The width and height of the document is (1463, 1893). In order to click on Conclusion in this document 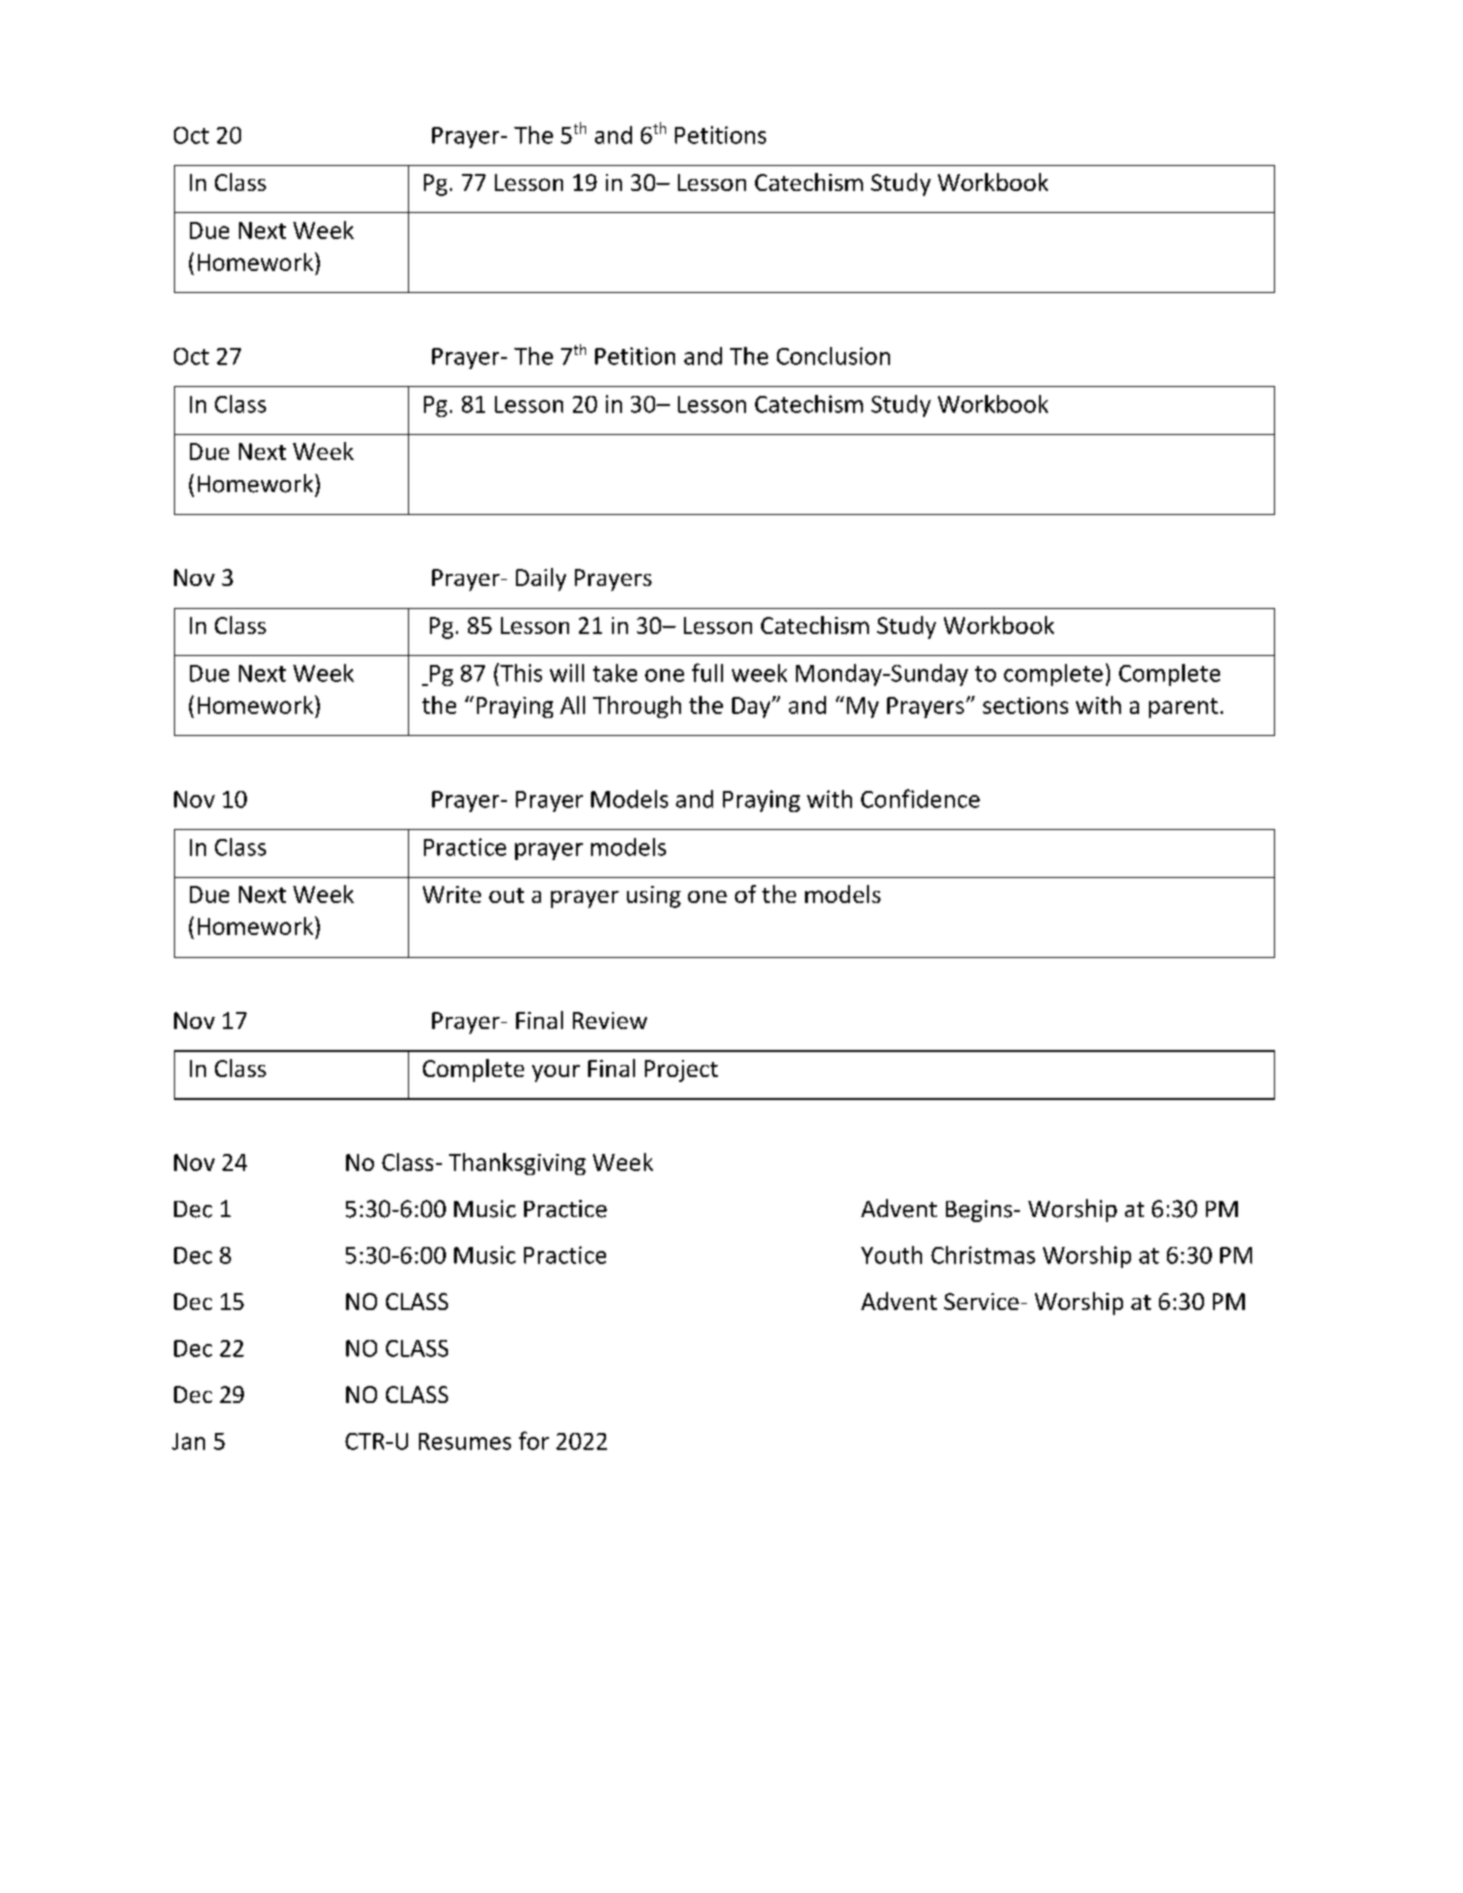, I will do `click(833, 356)`.
